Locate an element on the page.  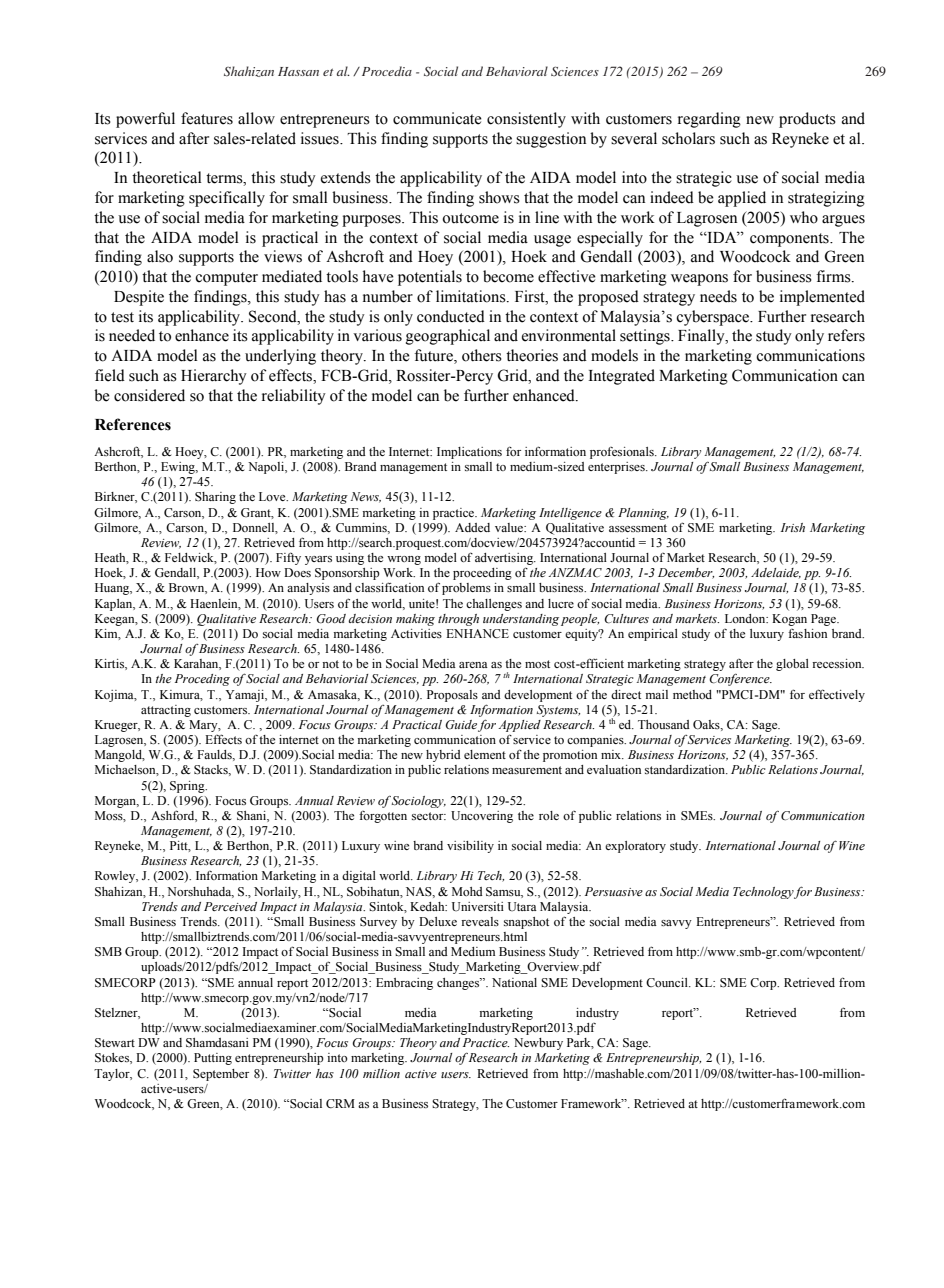
Implications is located at coordinates (469, 453).
